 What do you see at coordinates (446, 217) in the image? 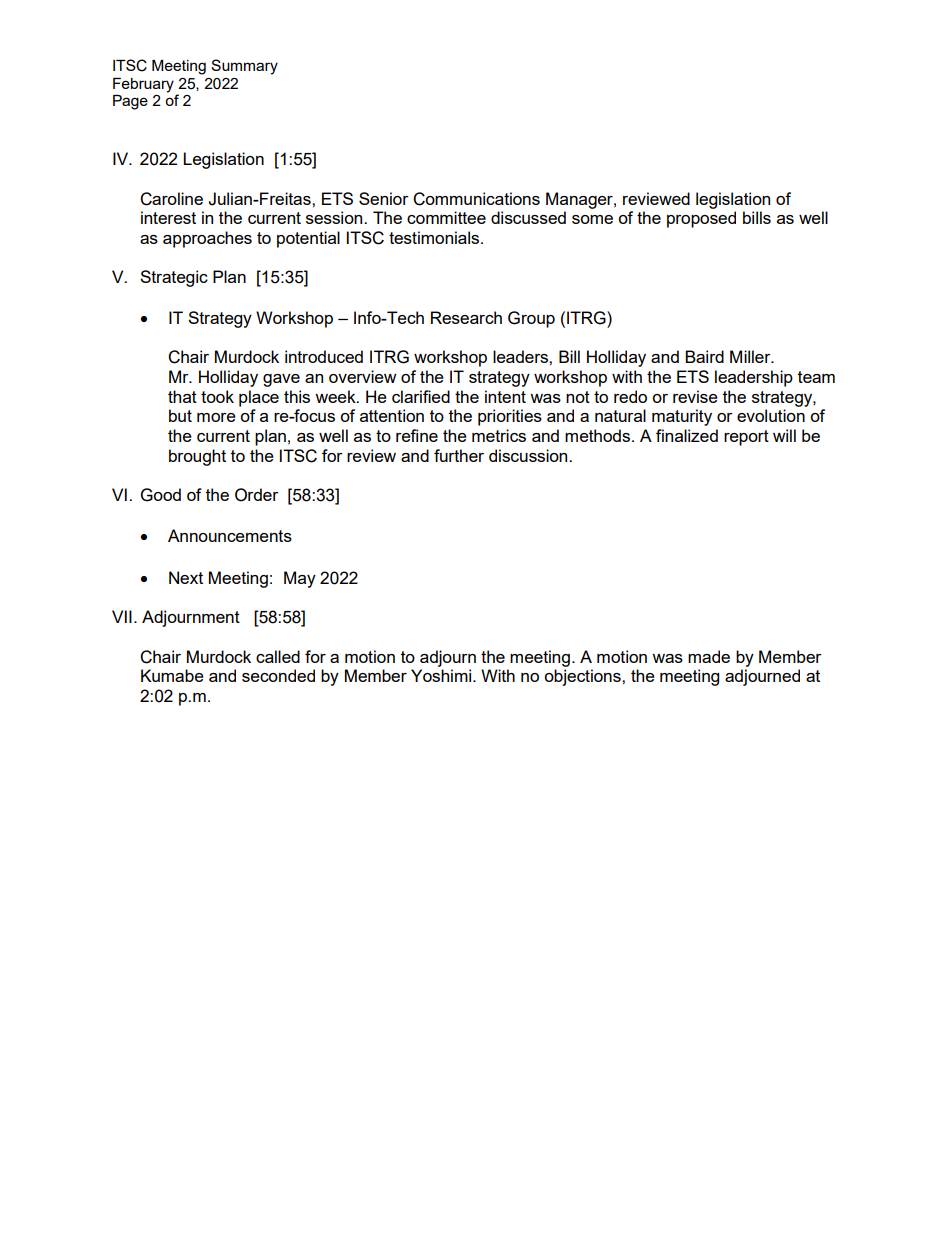
I see `committee` at bounding box center [446, 217].
